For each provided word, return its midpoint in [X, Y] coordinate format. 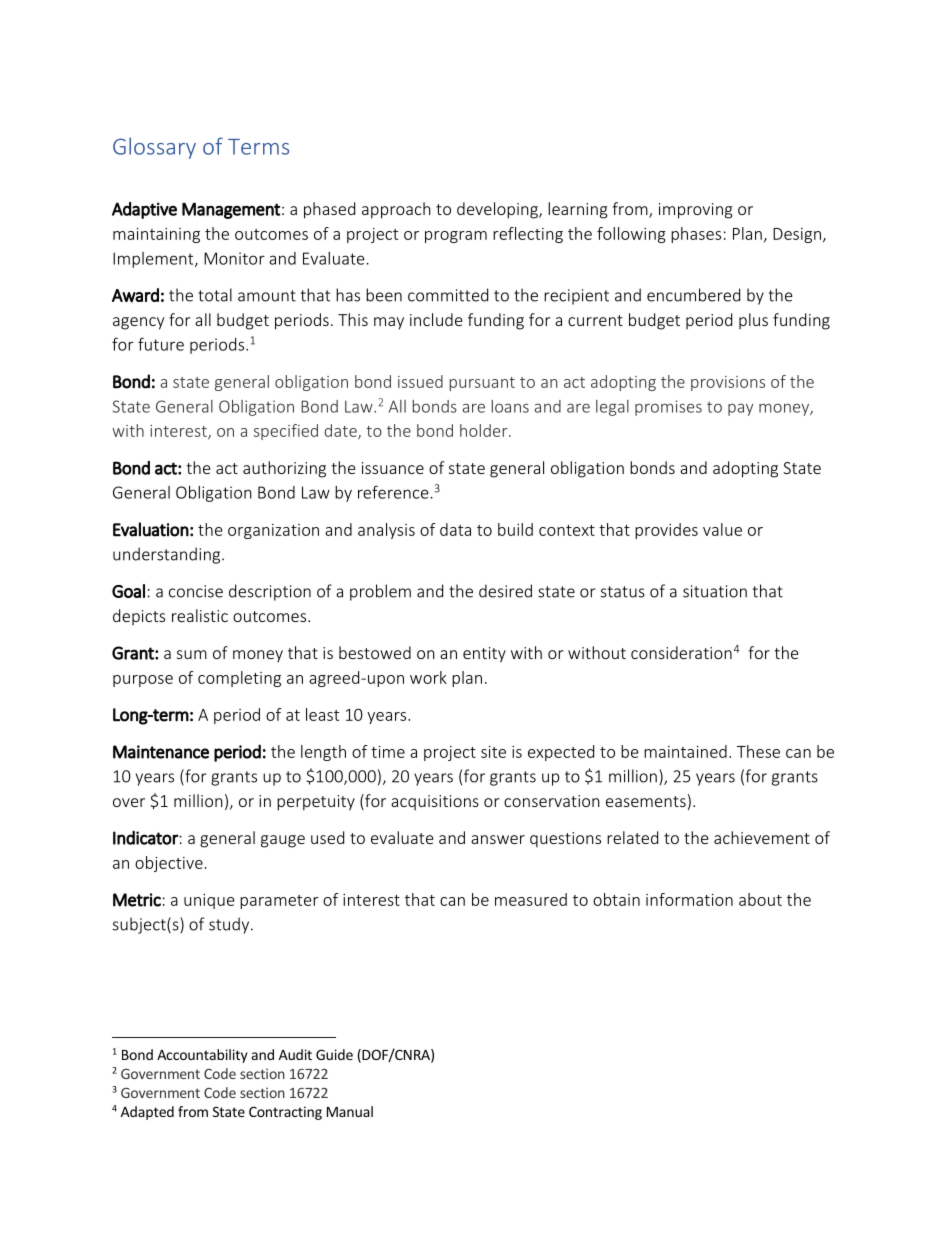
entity [484, 655]
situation [715, 591]
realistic [200, 615]
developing [498, 210]
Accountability [202, 1056]
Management [231, 210]
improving [696, 211]
